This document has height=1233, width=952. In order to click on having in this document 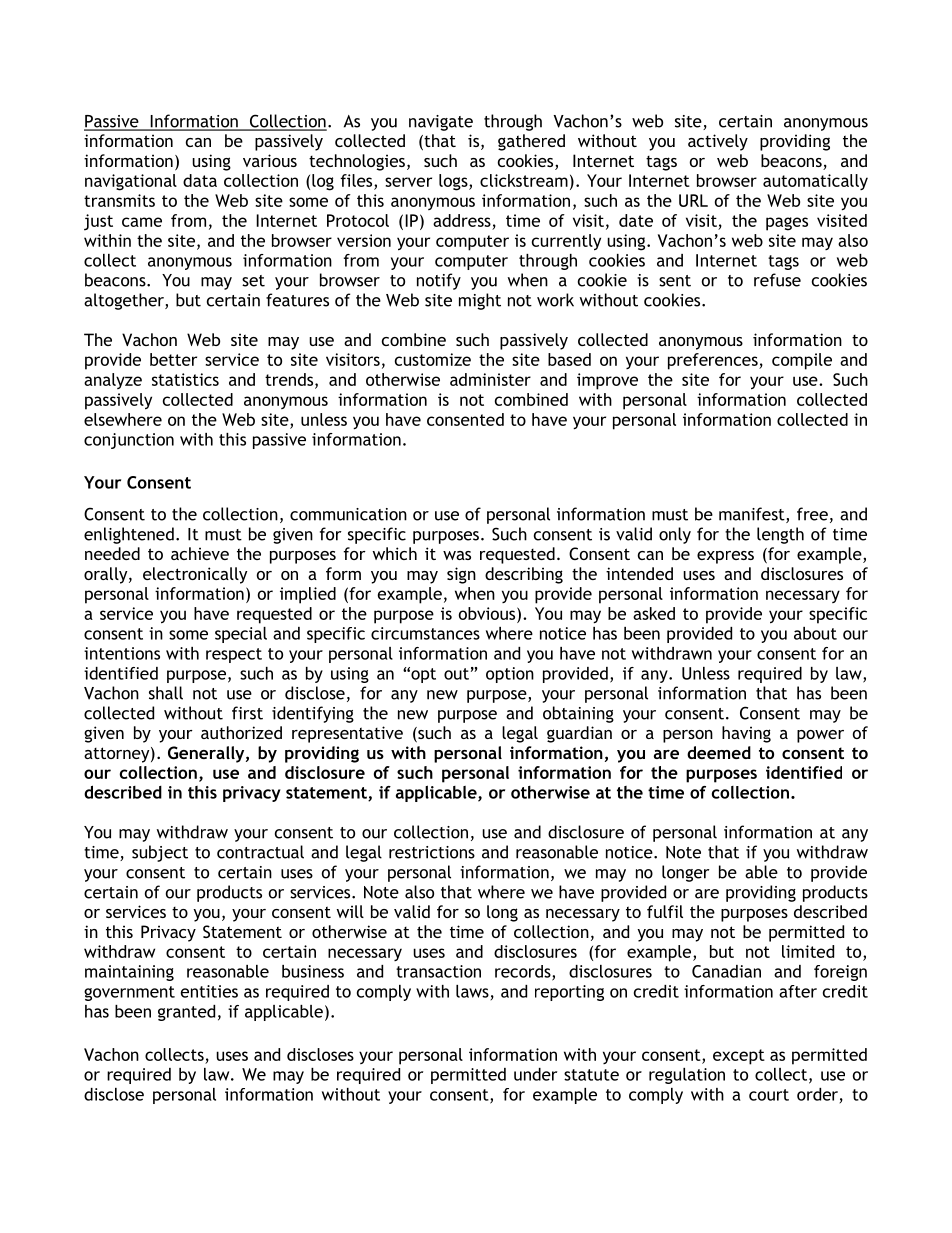, I will do `click(746, 734)`.
